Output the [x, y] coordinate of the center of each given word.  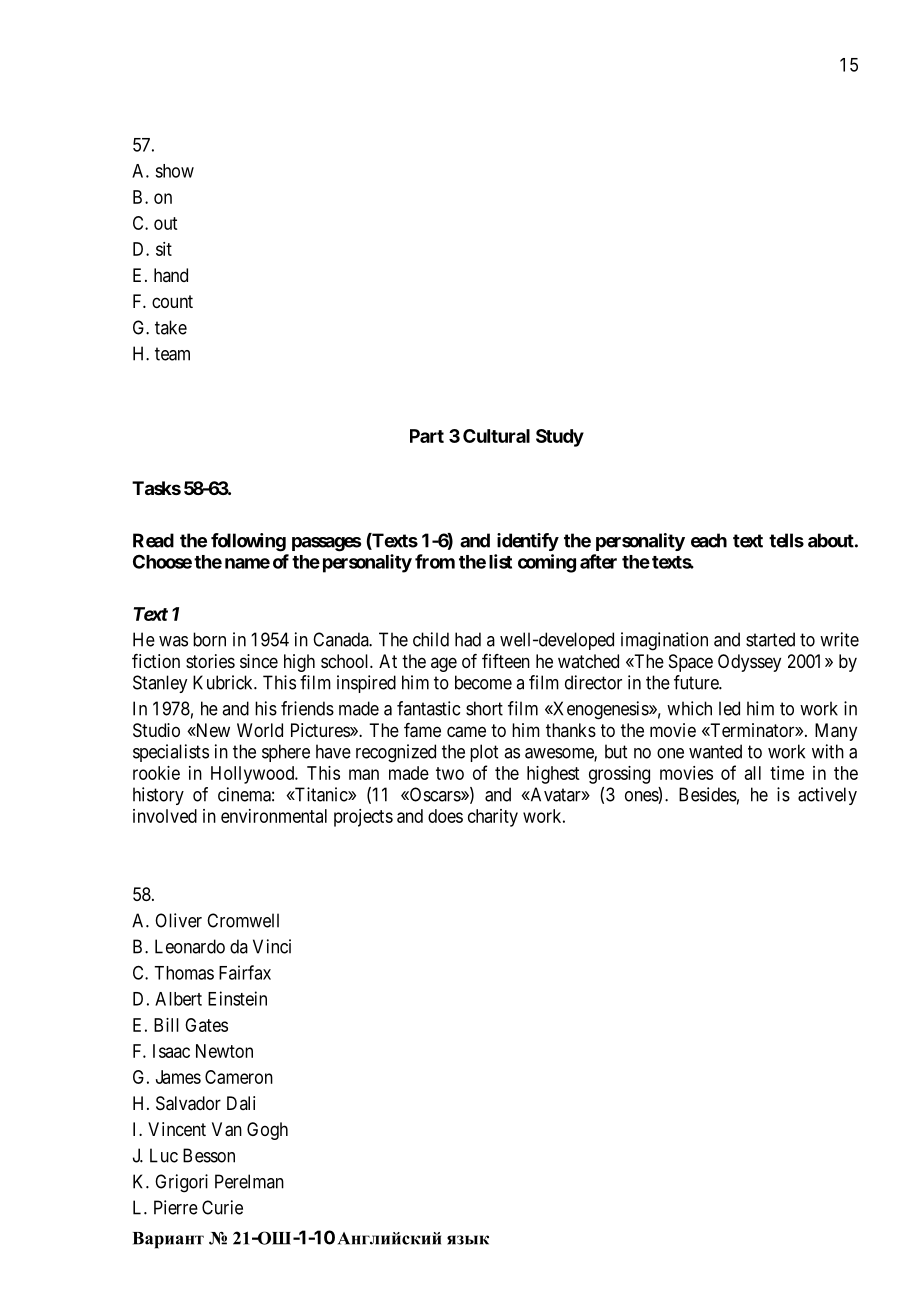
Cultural [496, 436]
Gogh [267, 1131]
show [174, 171]
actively [827, 796]
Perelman [249, 1181]
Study [560, 438]
